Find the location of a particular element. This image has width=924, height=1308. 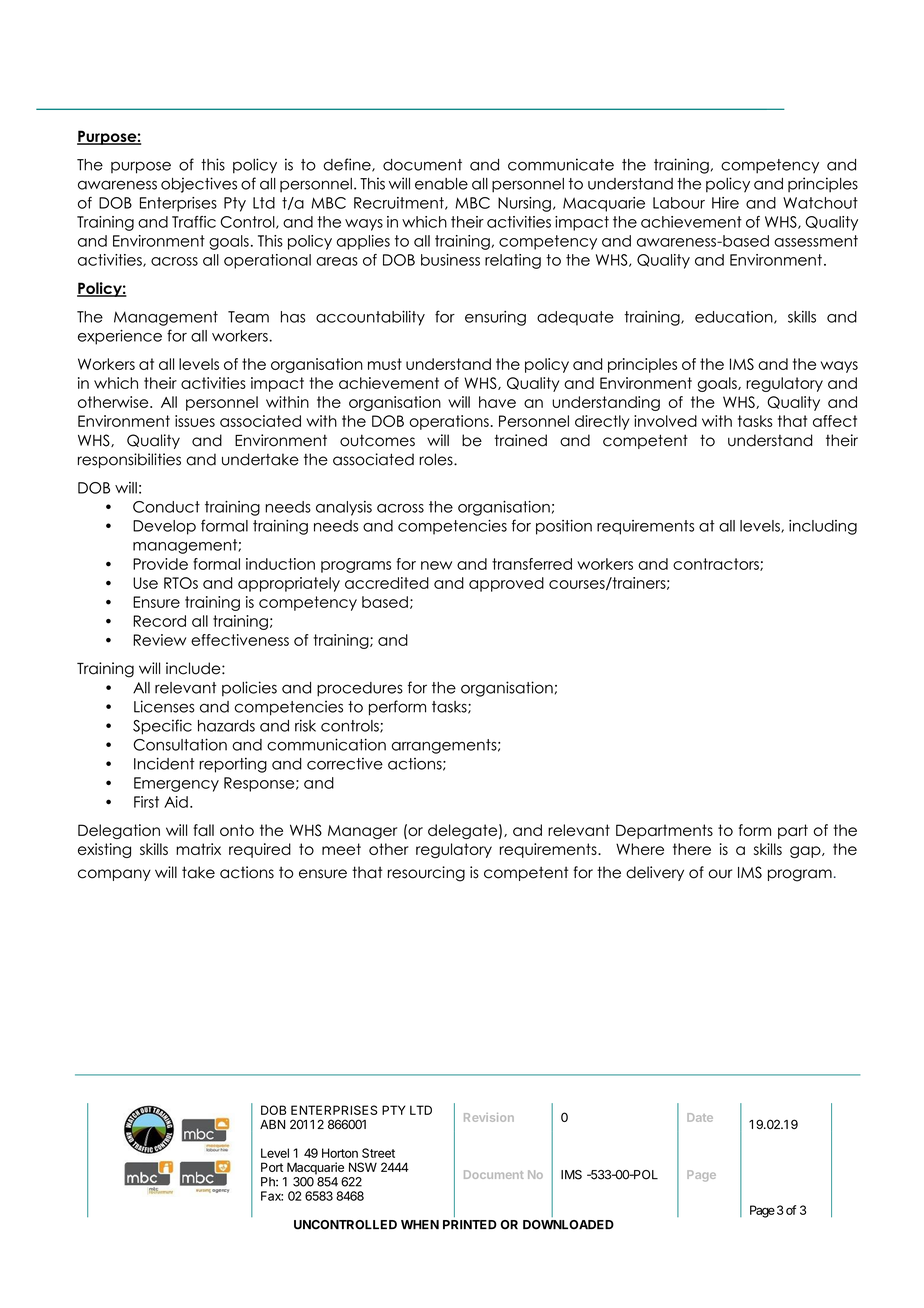

Develop is located at coordinates (164, 527).
